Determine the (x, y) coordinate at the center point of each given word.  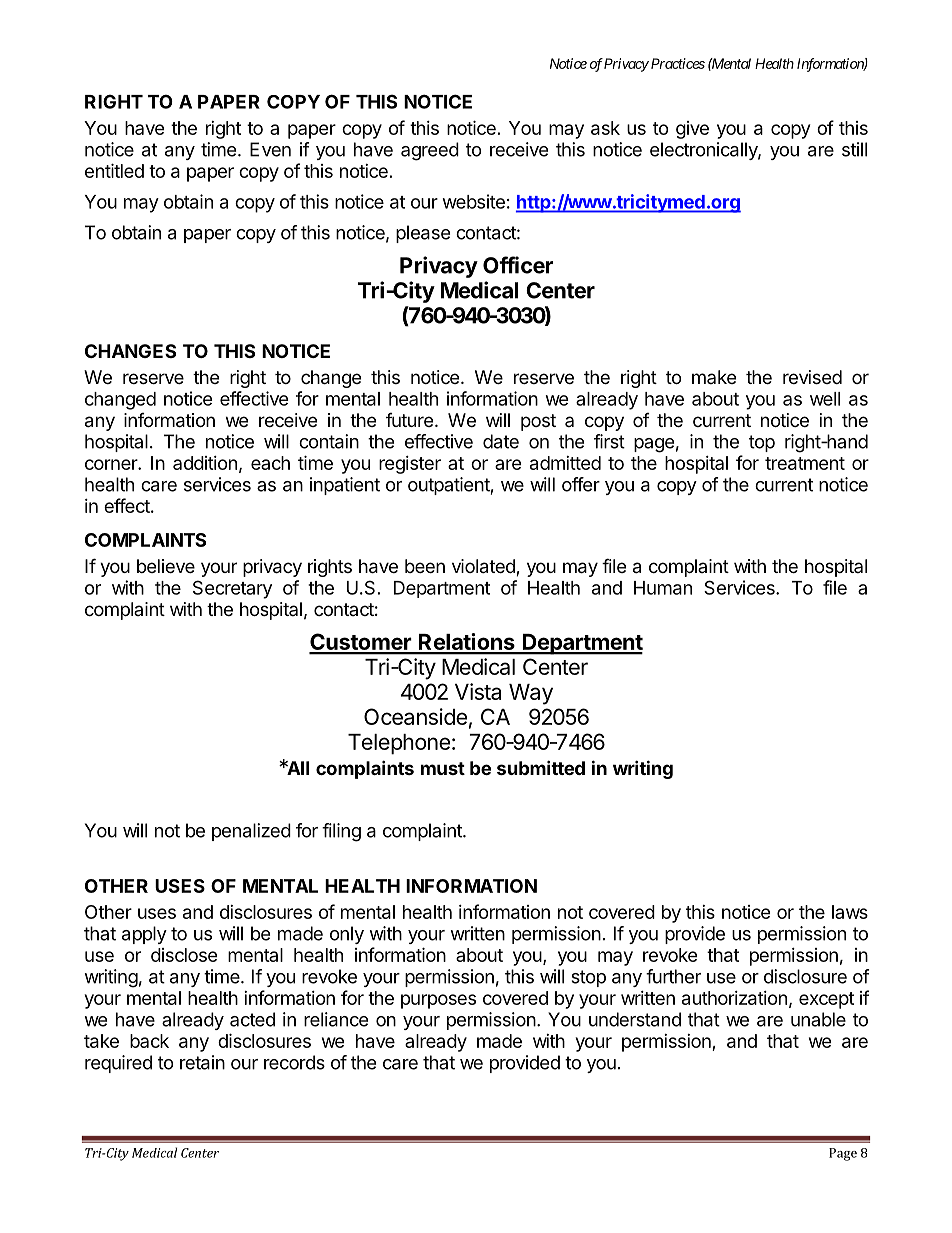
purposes (438, 1001)
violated (484, 567)
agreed (430, 151)
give (692, 130)
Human (663, 588)
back (149, 1041)
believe (166, 566)
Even (270, 149)
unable (818, 1019)
